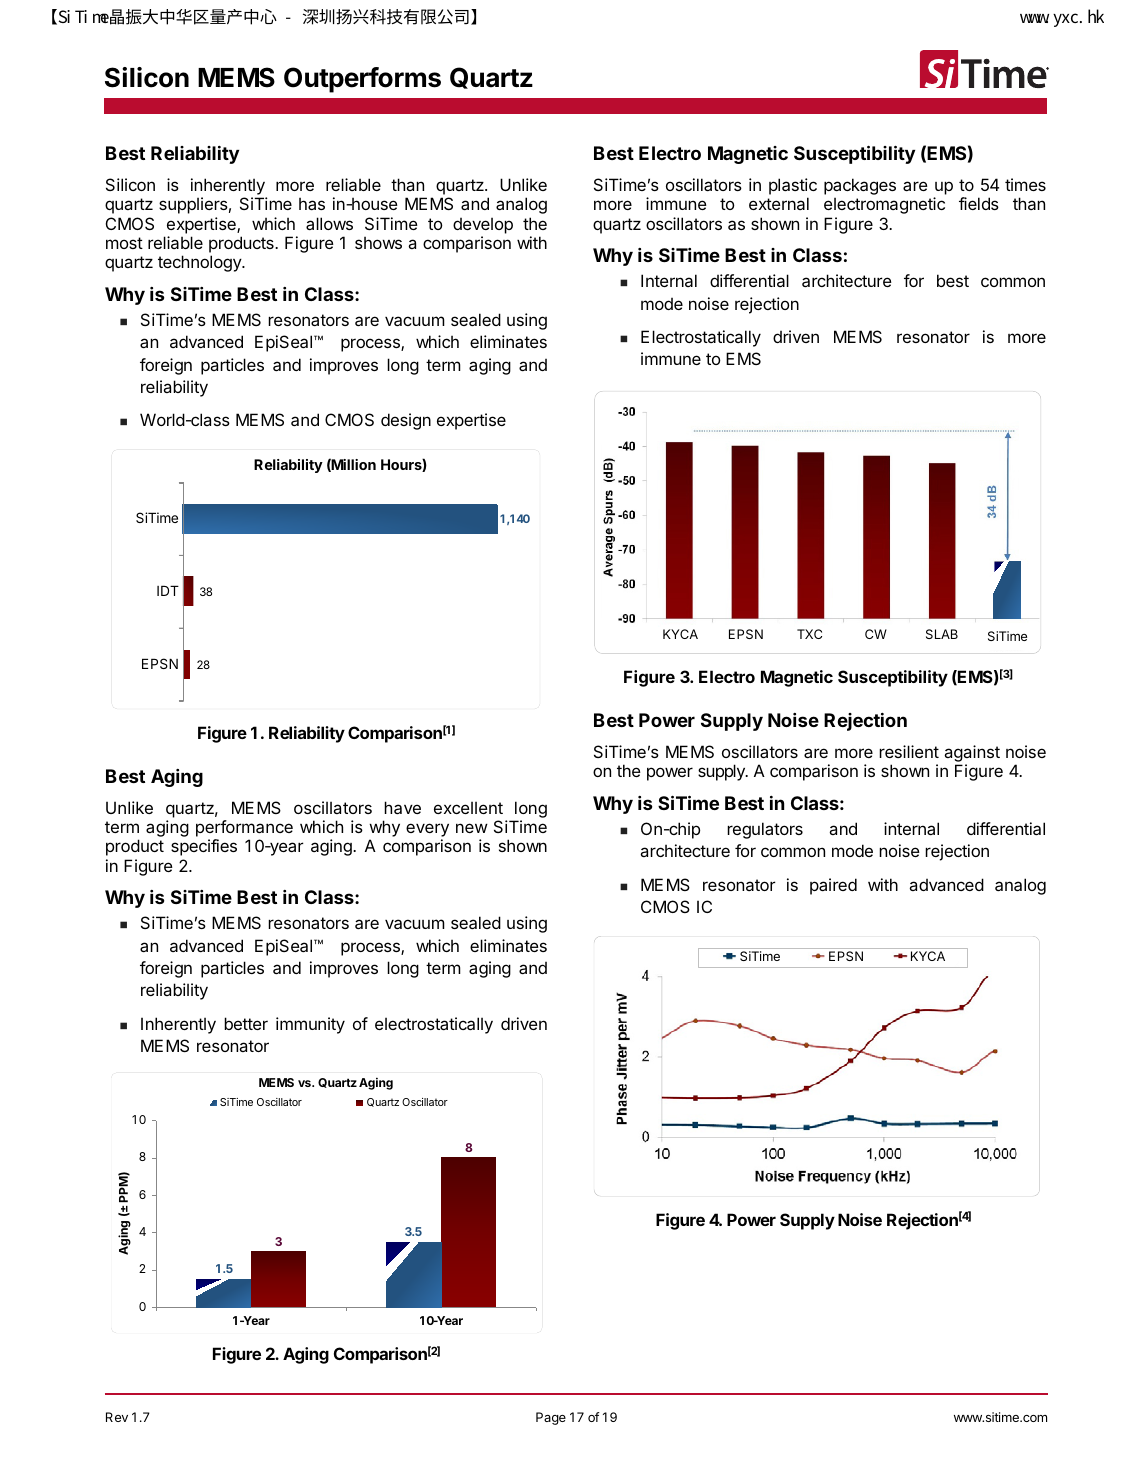 Image resolution: width=1145 pixels, height=1481 pixels. I want to click on immunity, so click(310, 1025).
